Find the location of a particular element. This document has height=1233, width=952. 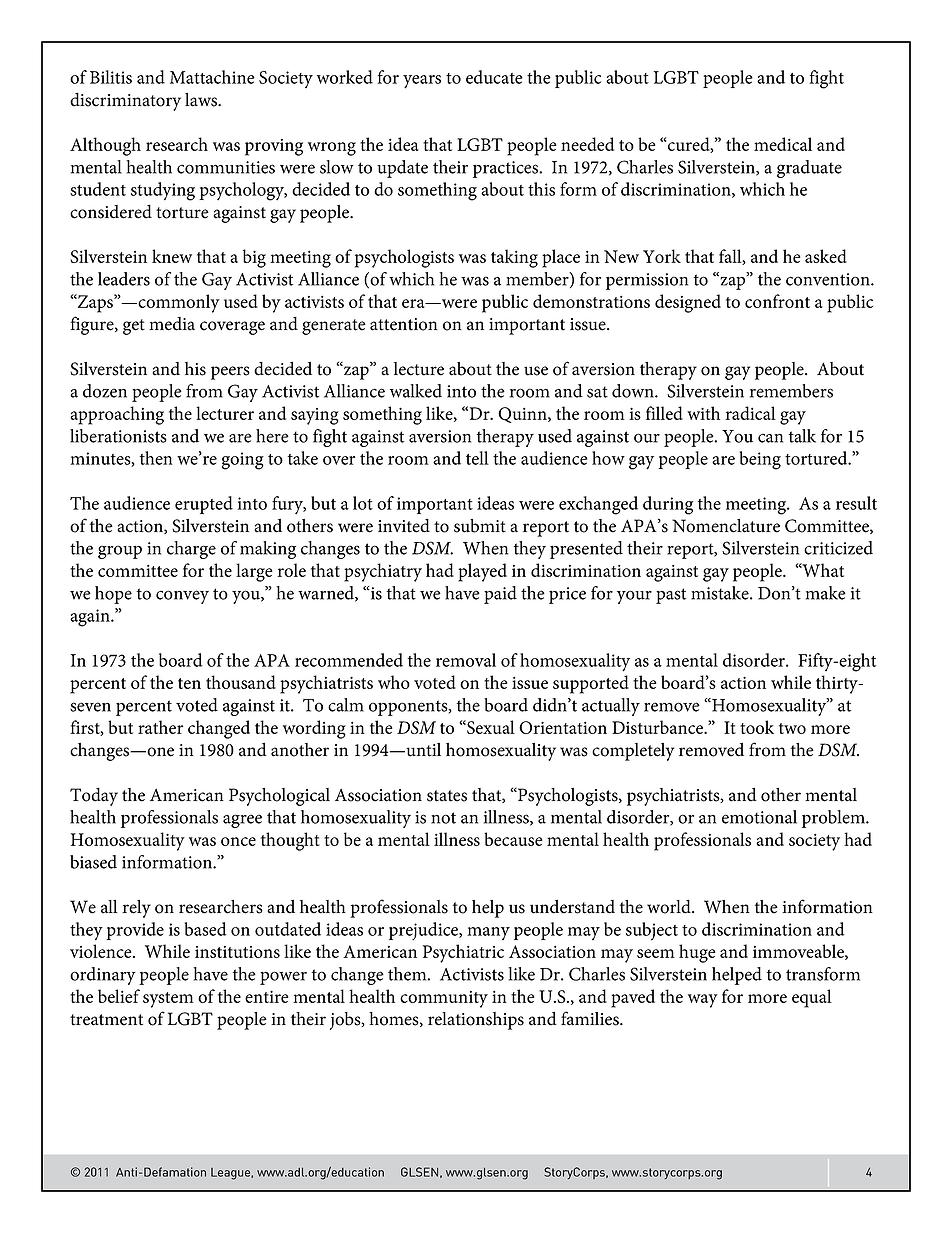

Nomenclature is located at coordinates (726, 526).
